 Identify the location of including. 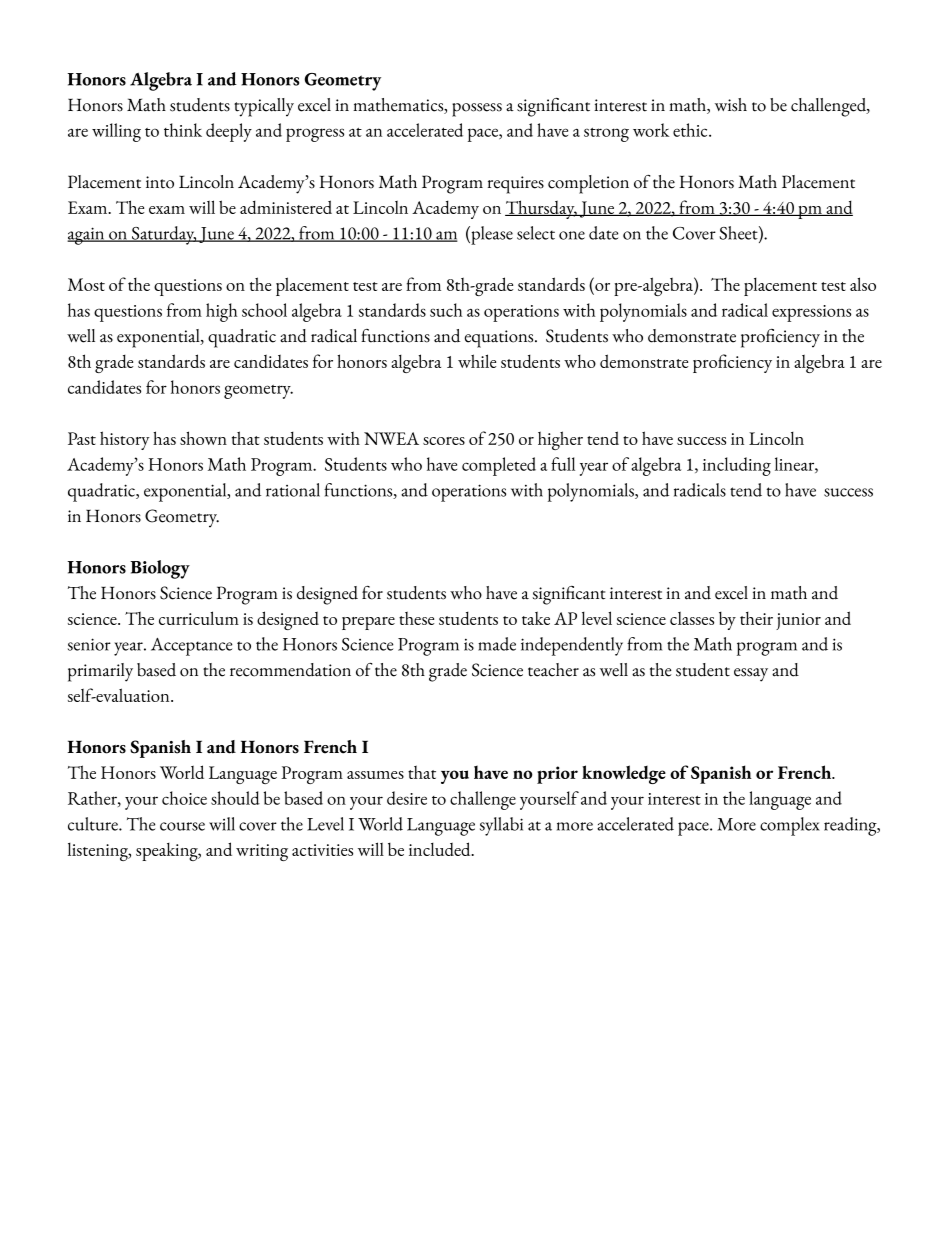
(737, 466).
